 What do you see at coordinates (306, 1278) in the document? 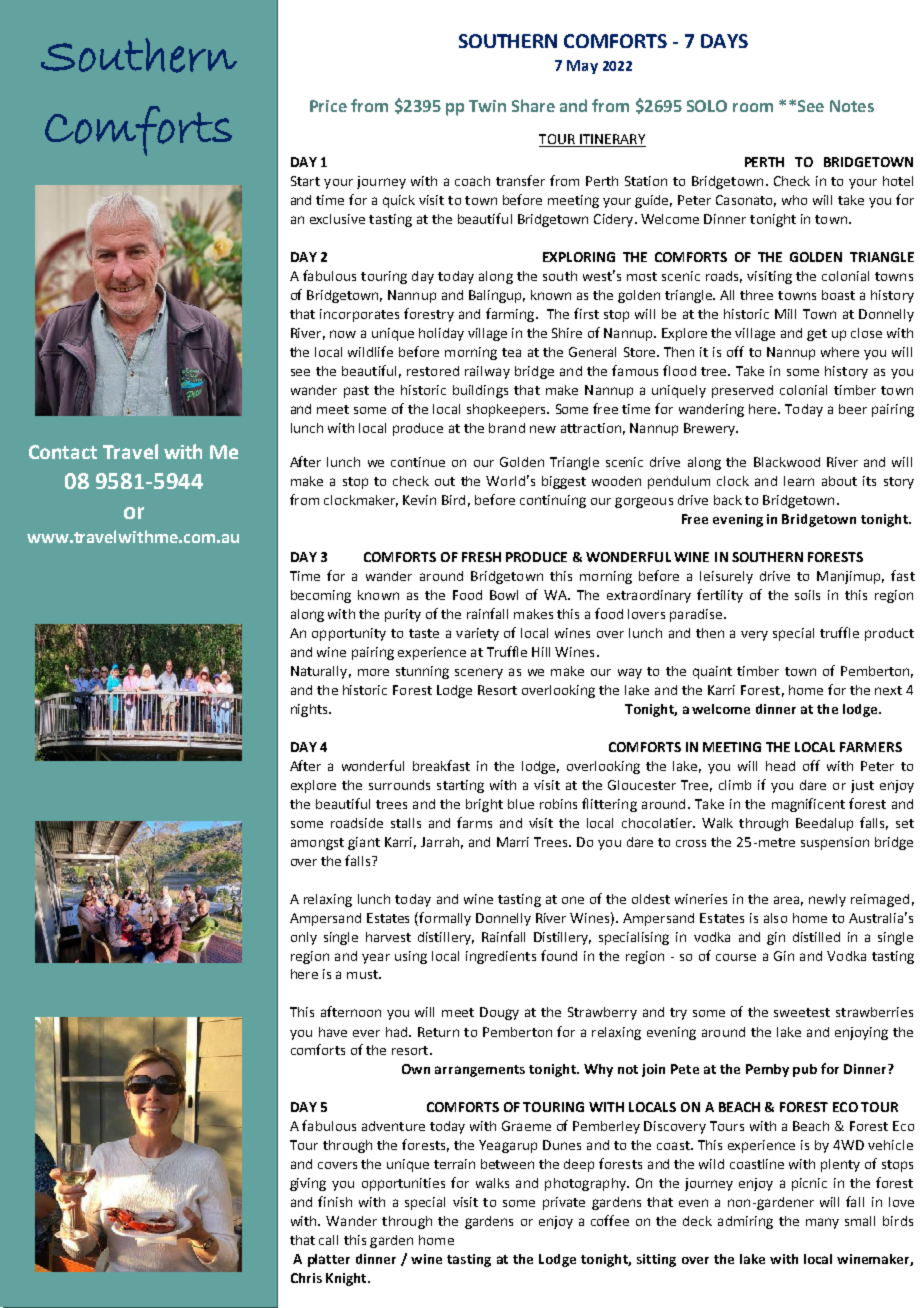
I see `Chris` at bounding box center [306, 1278].
